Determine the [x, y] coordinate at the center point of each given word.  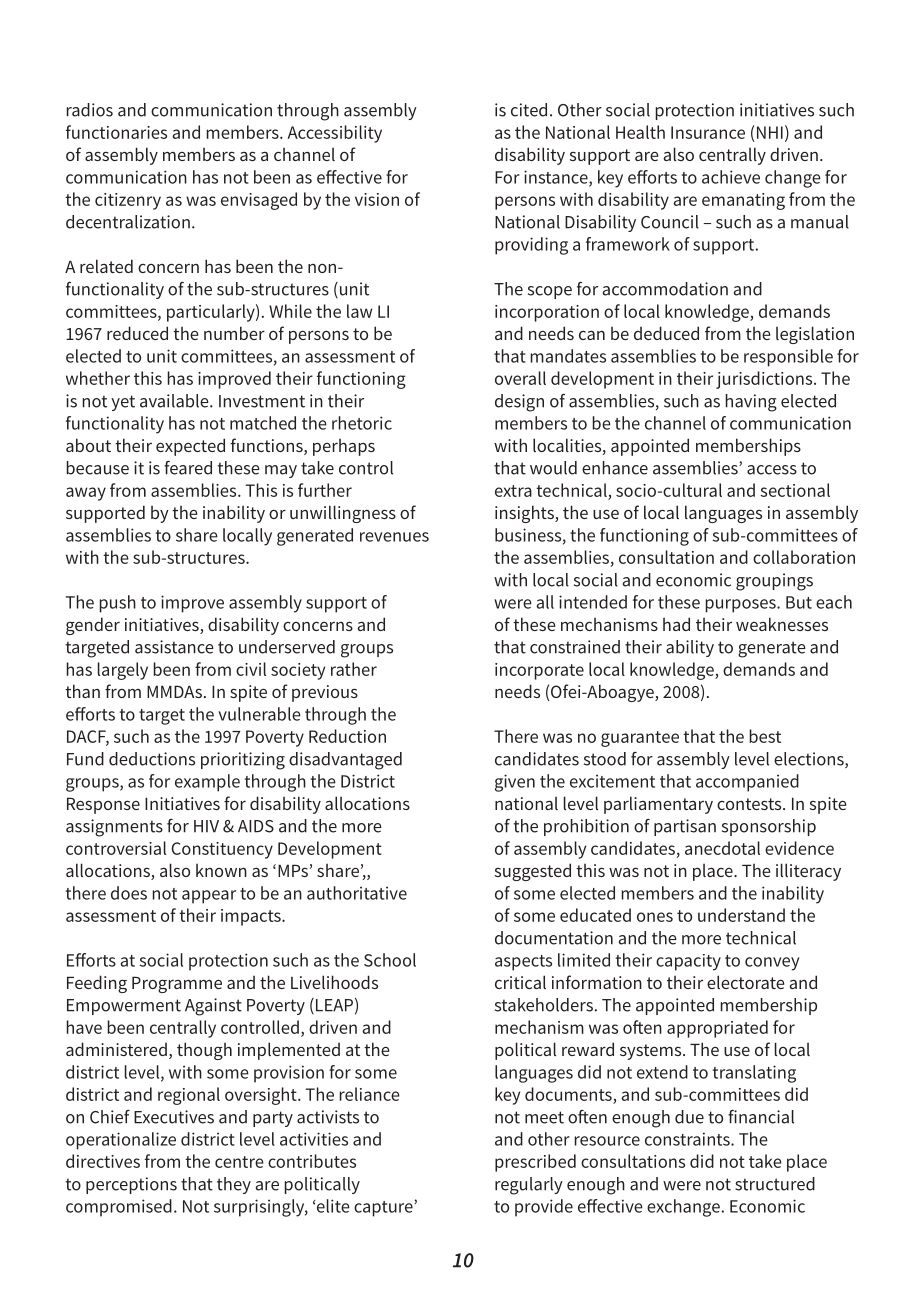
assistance [174, 647]
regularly [529, 1186]
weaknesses [782, 624]
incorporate [539, 671]
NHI [770, 132]
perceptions [131, 1185]
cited [529, 110]
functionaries [116, 132]
